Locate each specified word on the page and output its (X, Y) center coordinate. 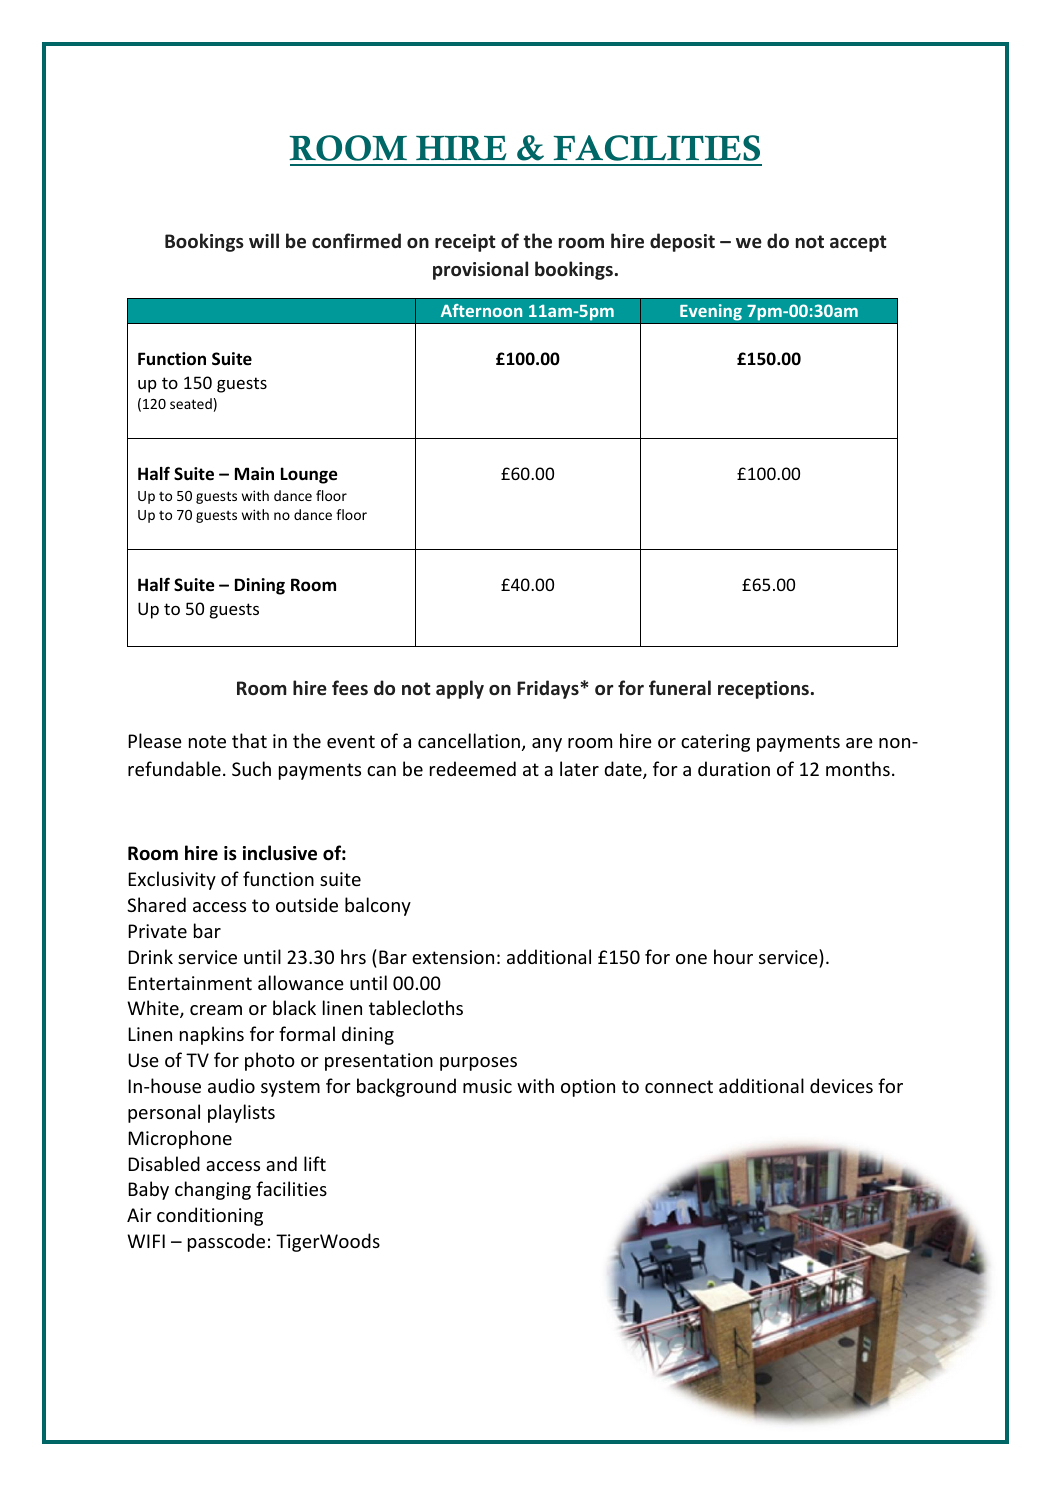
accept (858, 243)
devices (841, 1085)
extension (453, 957)
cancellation (469, 740)
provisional (480, 270)
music (487, 1086)
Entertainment (190, 983)
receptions (763, 690)
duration (734, 768)
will (264, 240)
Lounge (309, 475)
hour (733, 956)
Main (254, 473)
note (207, 741)
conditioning (210, 1216)
